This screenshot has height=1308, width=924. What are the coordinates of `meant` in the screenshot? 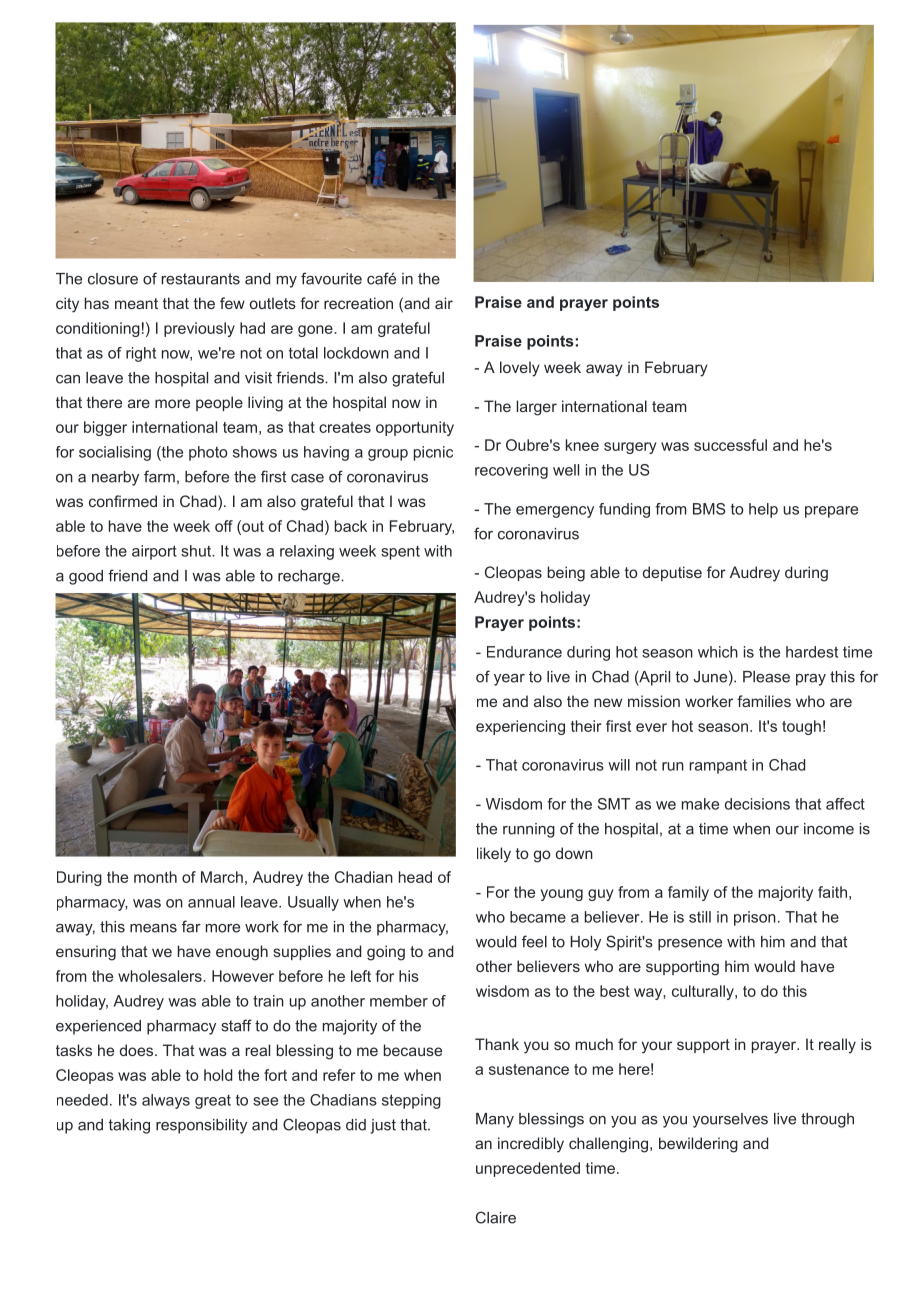 It's located at (136, 303).
